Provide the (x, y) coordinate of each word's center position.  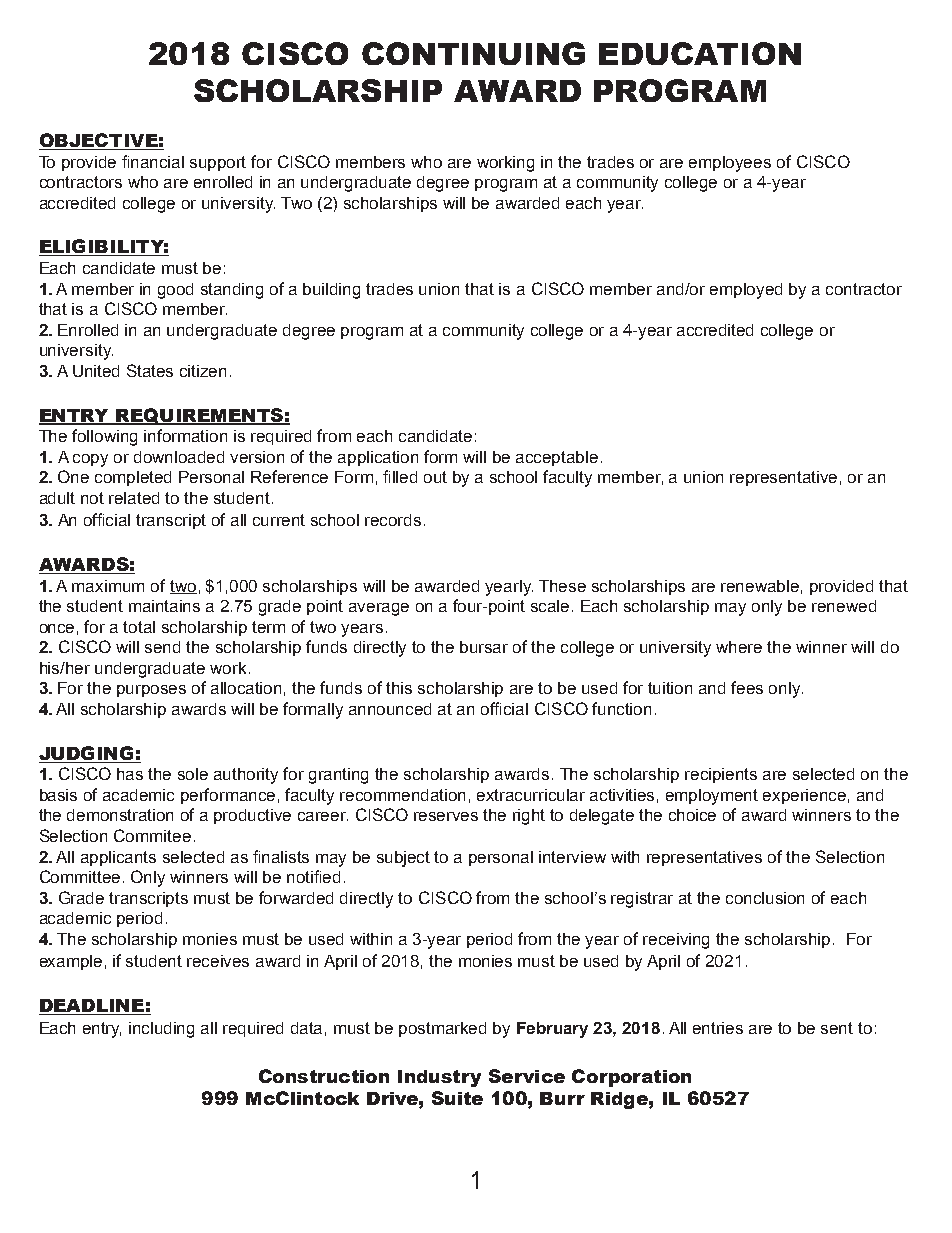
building (331, 291)
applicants (118, 858)
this (399, 688)
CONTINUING (473, 53)
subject (403, 859)
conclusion (765, 898)
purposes (151, 691)
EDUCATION (700, 53)
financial (153, 161)
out (435, 477)
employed (746, 291)
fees (747, 687)
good (175, 291)
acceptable (557, 458)
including (161, 1030)
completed (133, 478)
